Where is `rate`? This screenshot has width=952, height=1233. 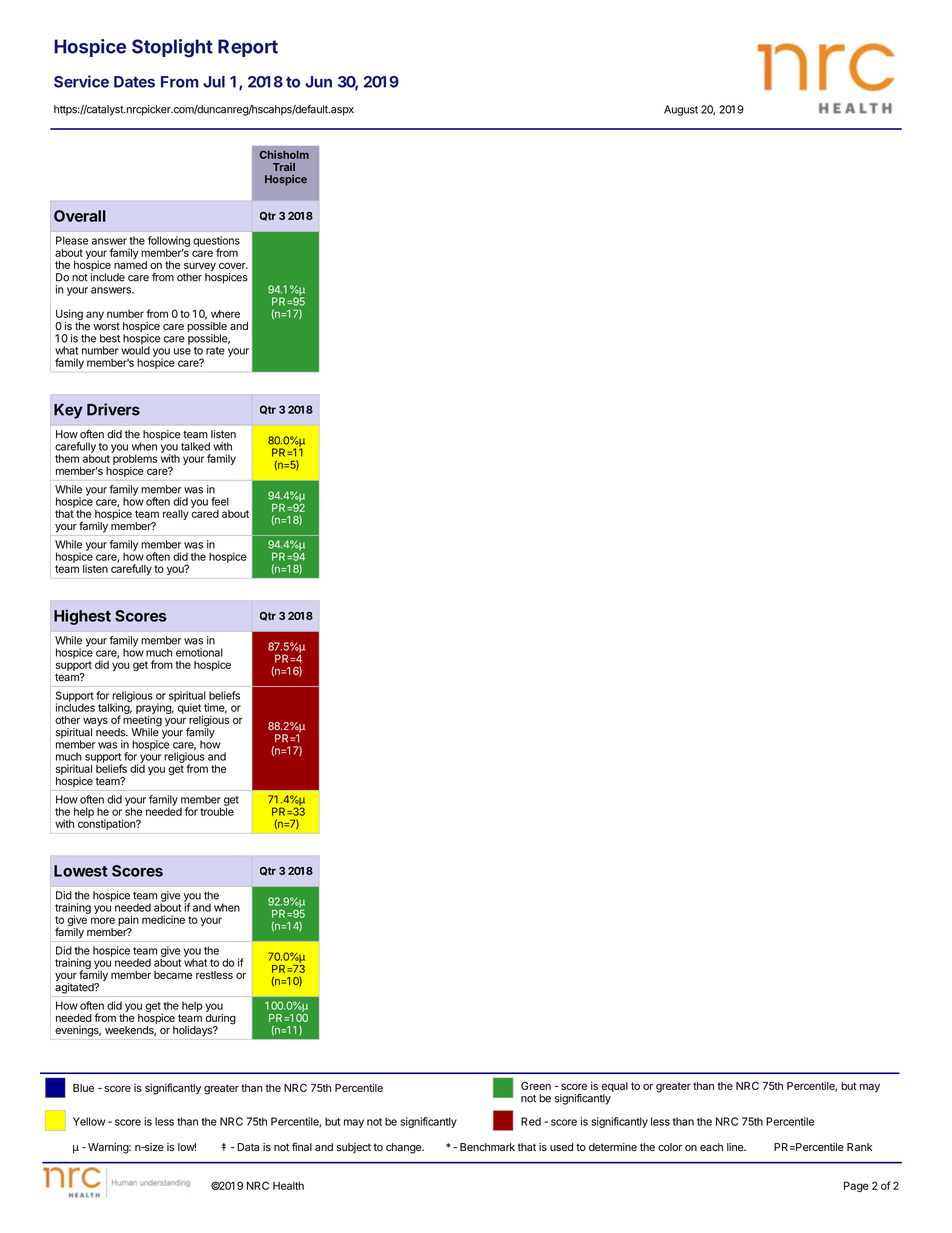
rate is located at coordinates (215, 351).
